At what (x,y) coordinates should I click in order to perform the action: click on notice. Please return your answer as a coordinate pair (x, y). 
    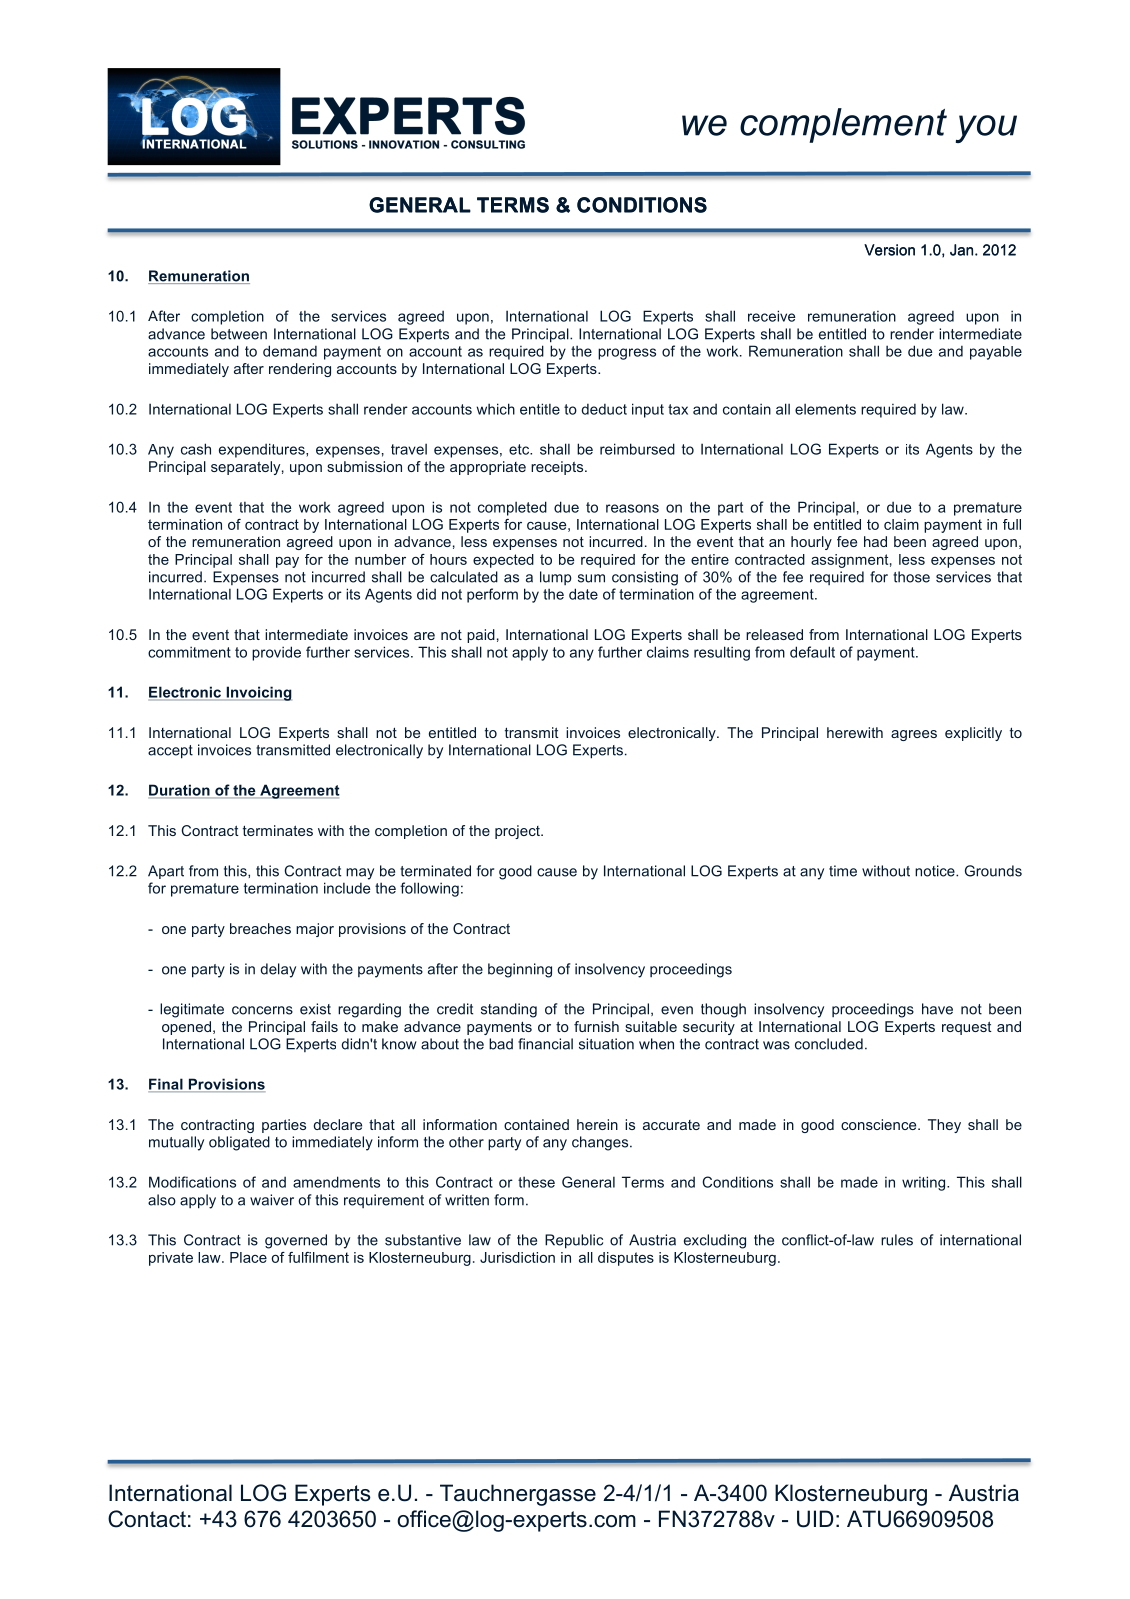
    Looking at the image, I should click on (936, 871).
